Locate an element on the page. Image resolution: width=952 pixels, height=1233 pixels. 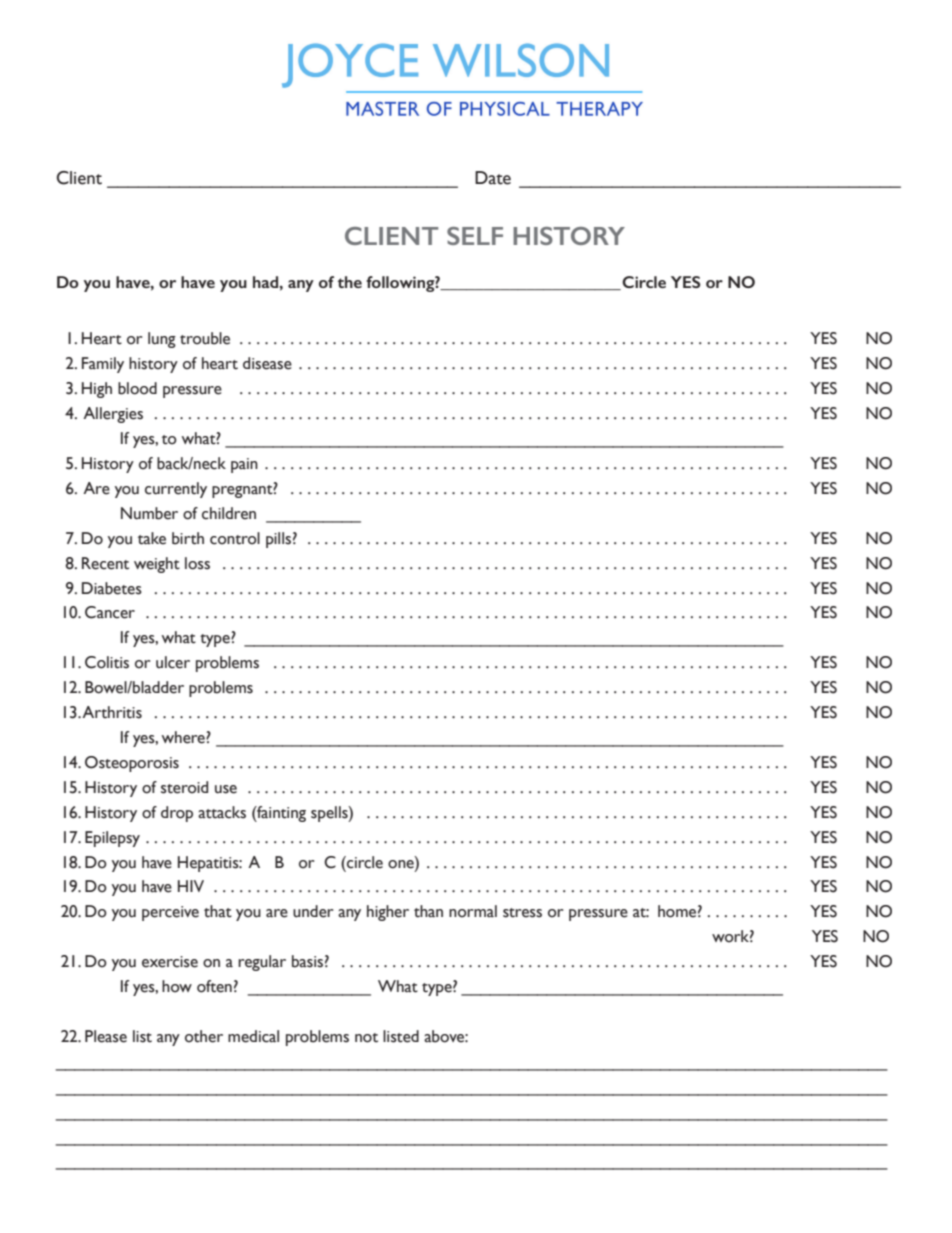
control is located at coordinates (235, 538).
